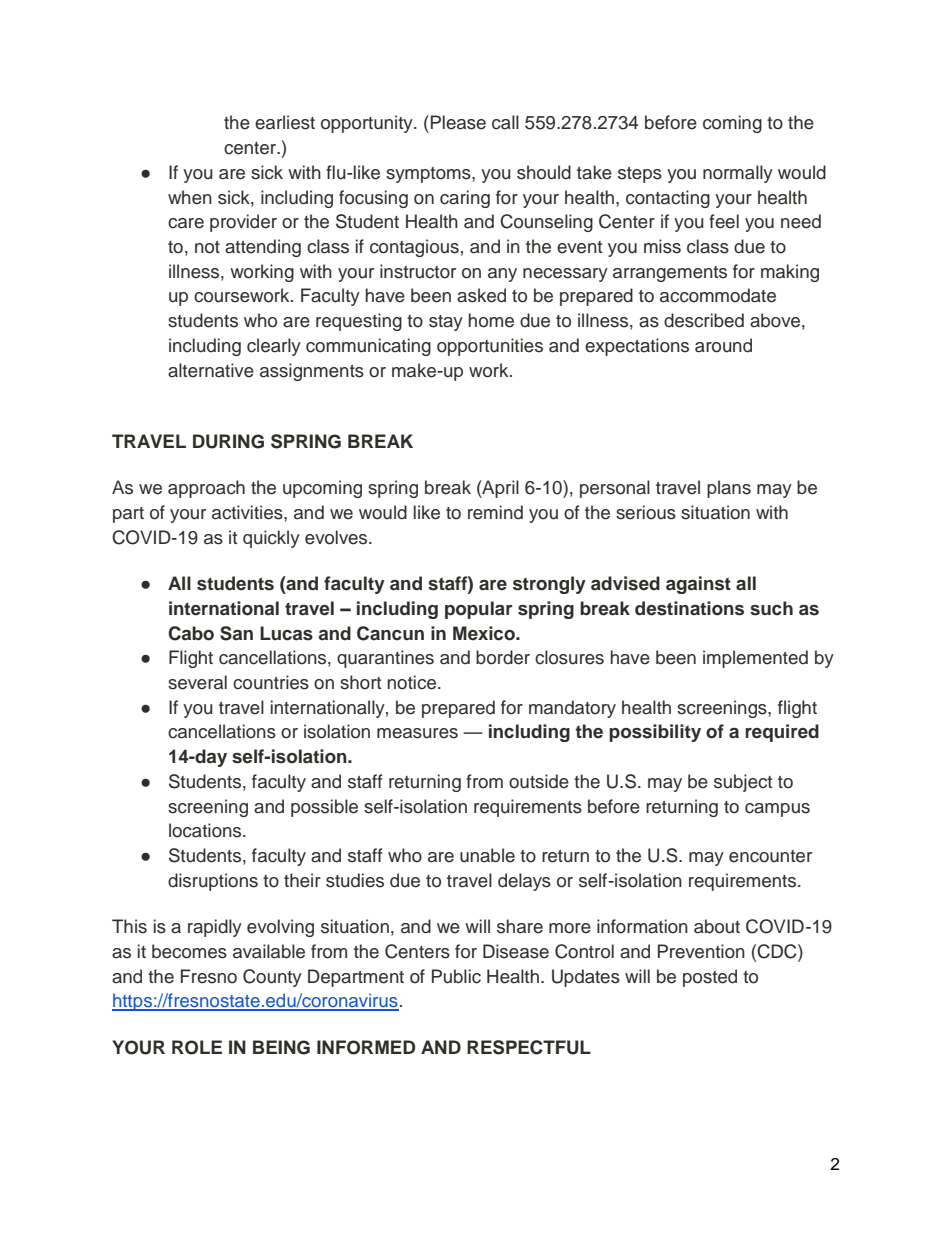 The image size is (952, 1233). What do you see at coordinates (738, 174) in the page?
I see `normally` at bounding box center [738, 174].
